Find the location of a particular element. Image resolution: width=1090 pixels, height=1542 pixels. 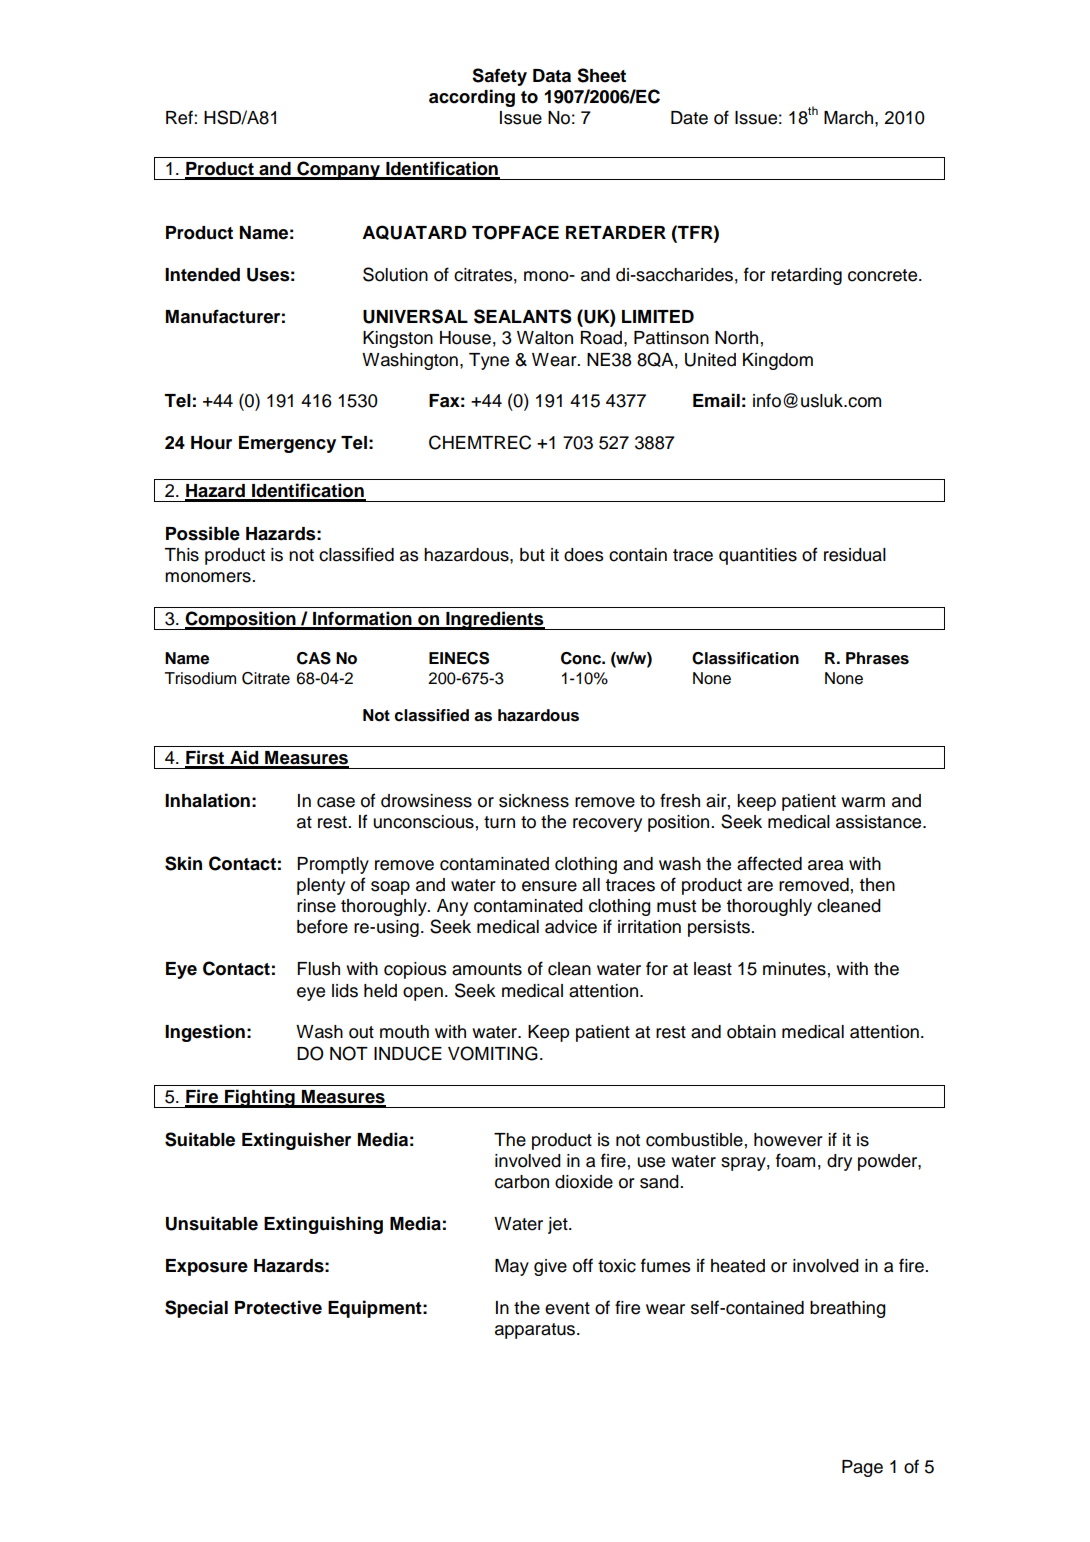

Data is located at coordinates (552, 76).
